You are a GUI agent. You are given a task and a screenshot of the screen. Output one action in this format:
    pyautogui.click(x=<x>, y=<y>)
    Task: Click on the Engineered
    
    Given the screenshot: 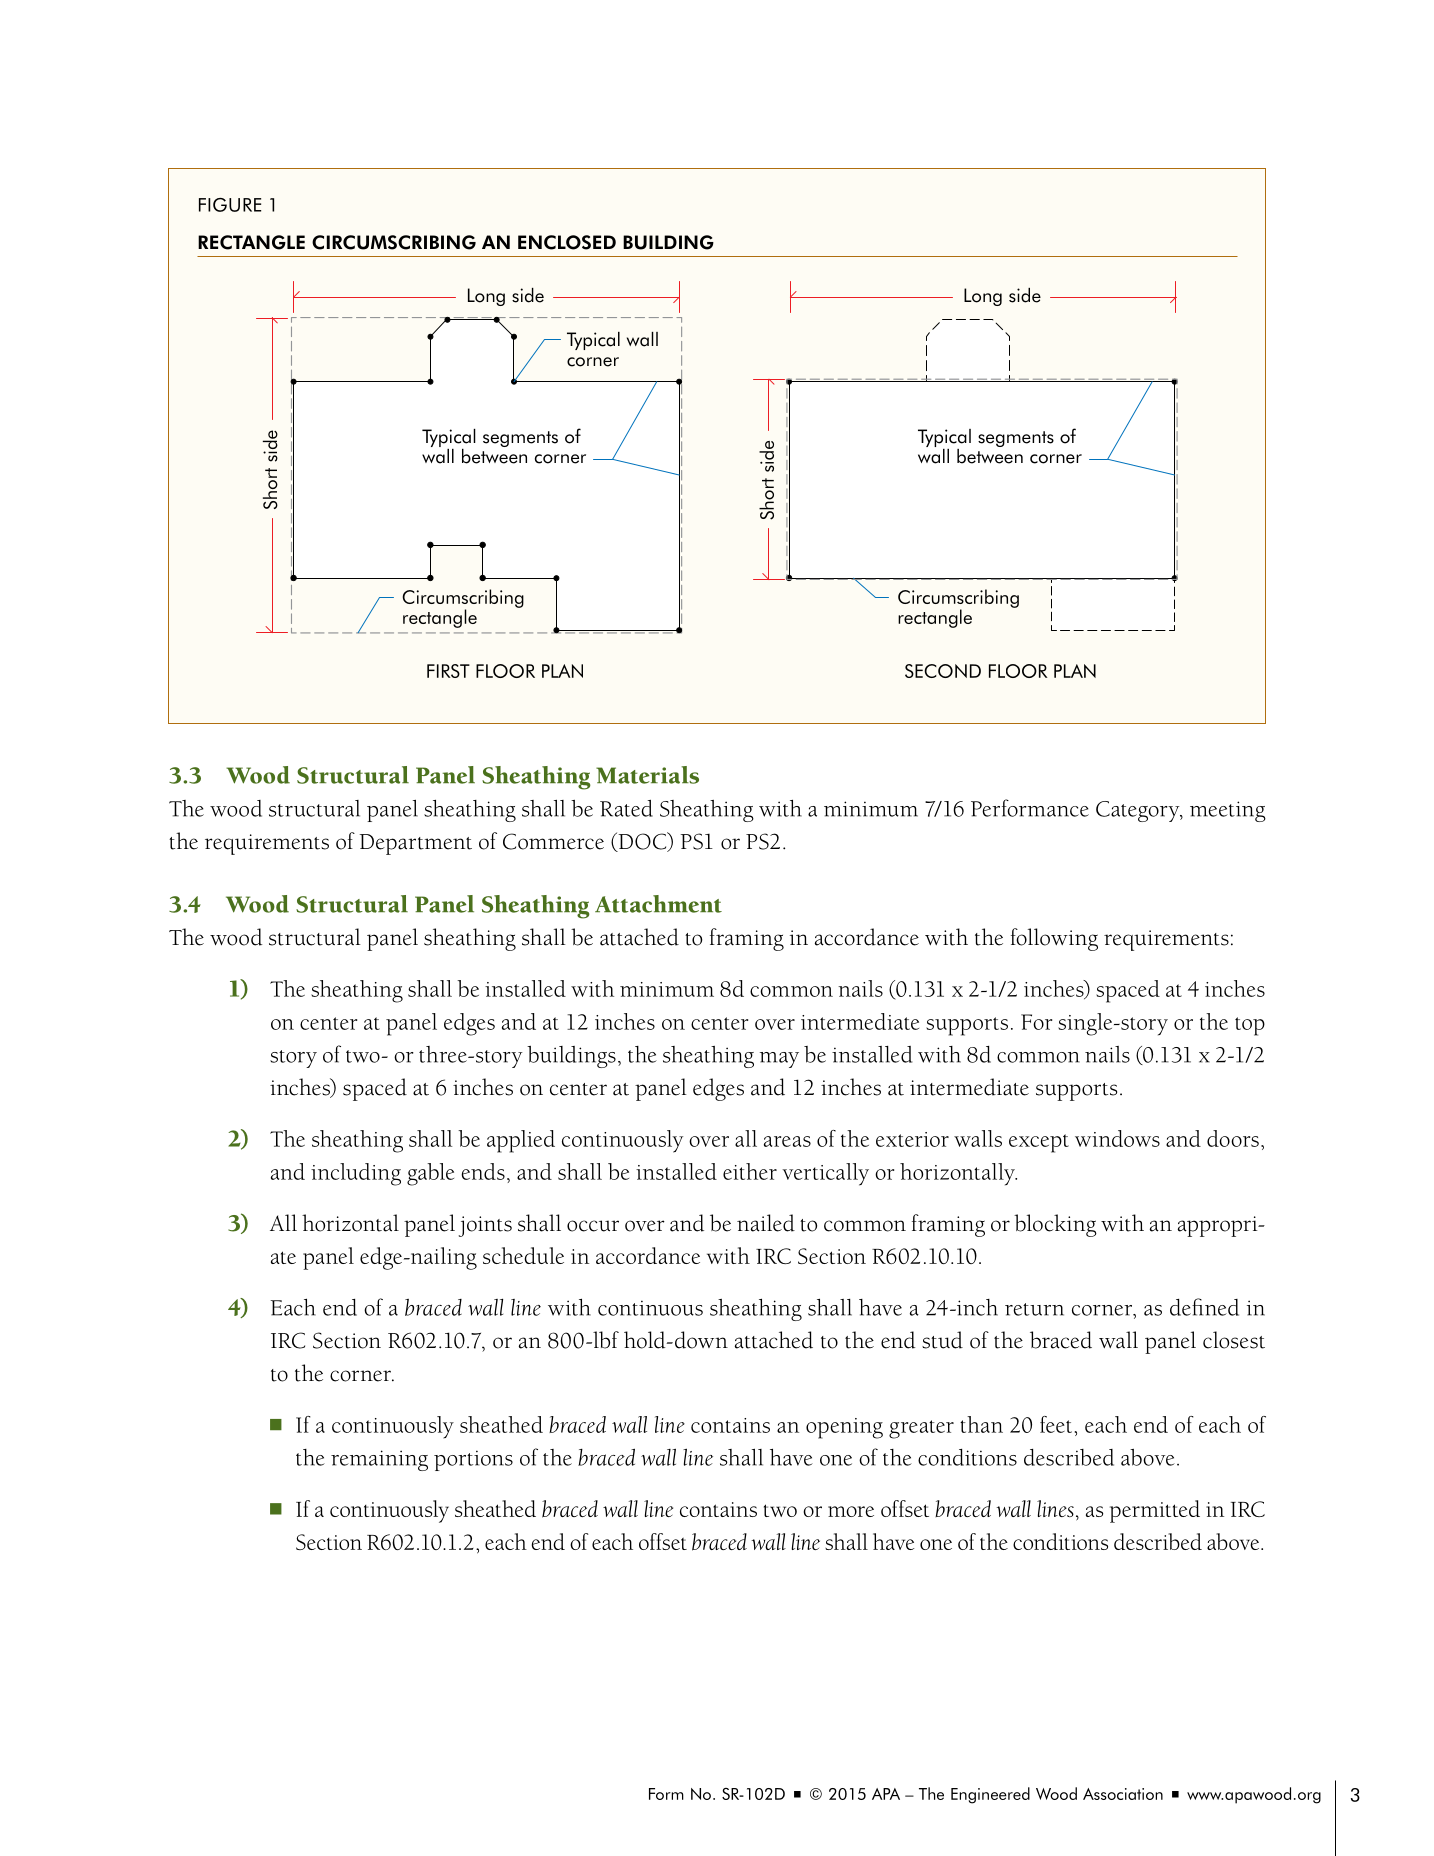 What is the action you would take?
    pyautogui.click(x=990, y=1795)
